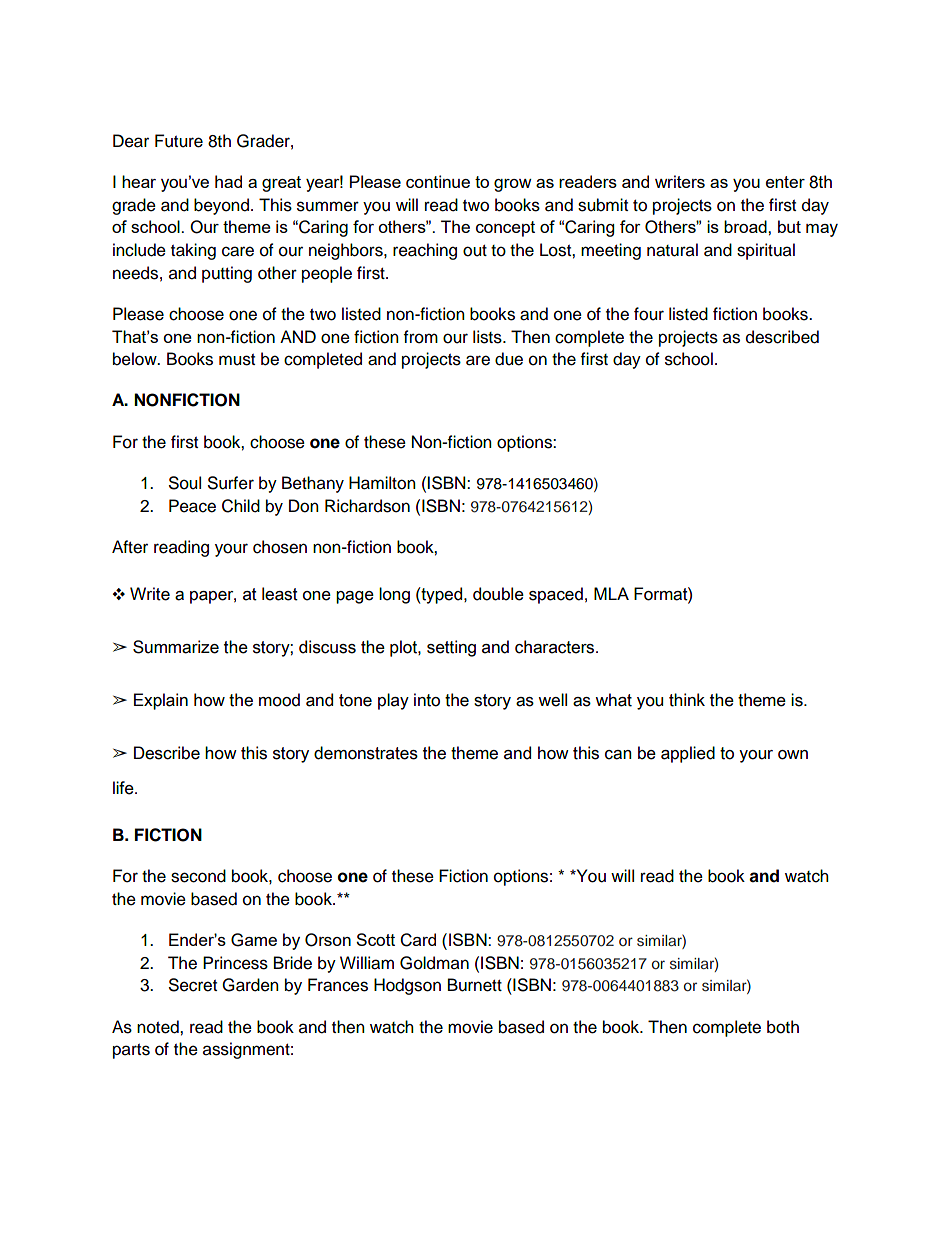  What do you see at coordinates (611, 593) in the document?
I see `MLA` at bounding box center [611, 593].
